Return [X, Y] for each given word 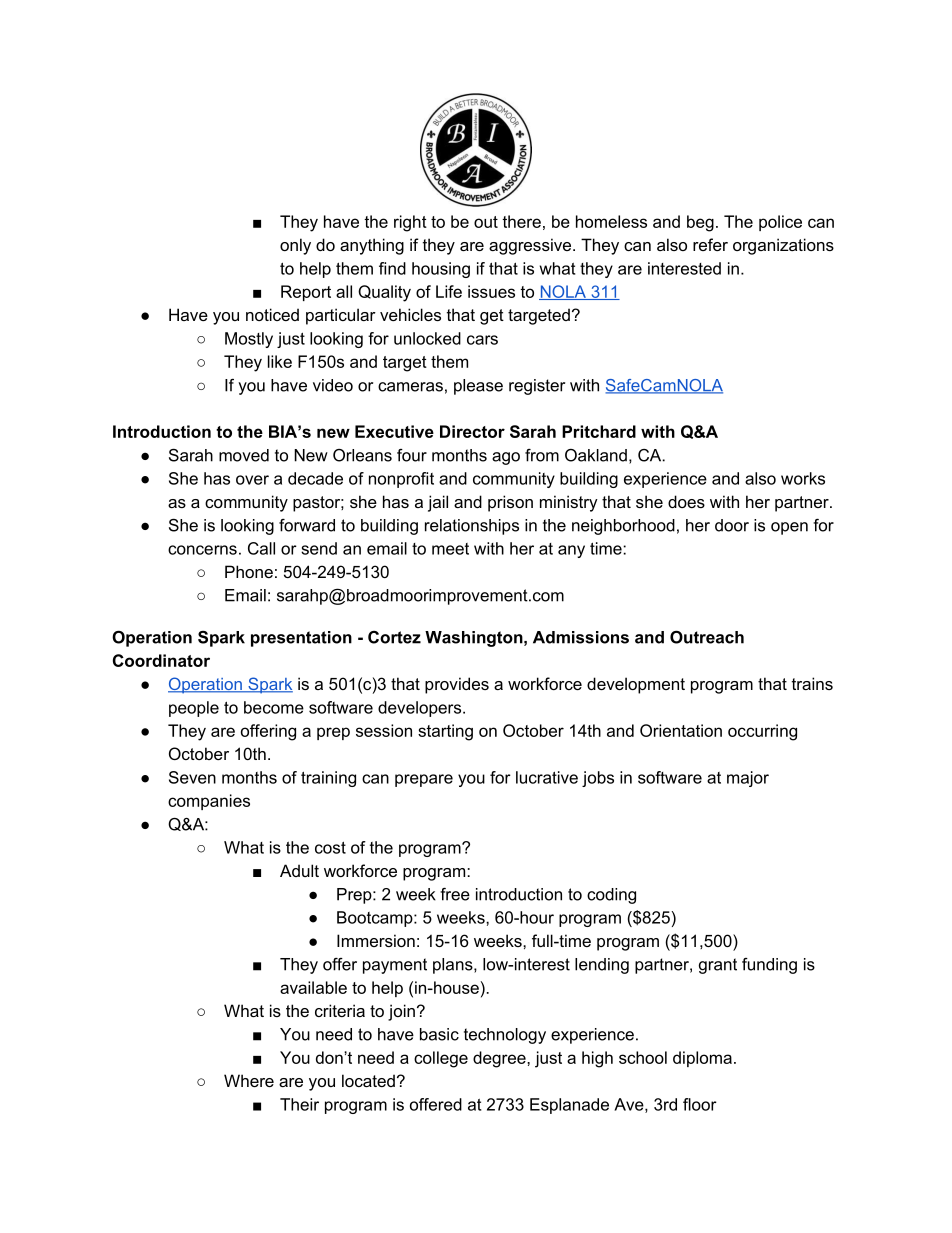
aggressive [531, 246]
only [295, 246]
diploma [702, 1059]
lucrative [547, 777]
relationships [472, 527]
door [732, 525]
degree [500, 1059]
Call [261, 548]
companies [209, 802]
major [748, 779]
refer [710, 244]
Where [249, 1080]
